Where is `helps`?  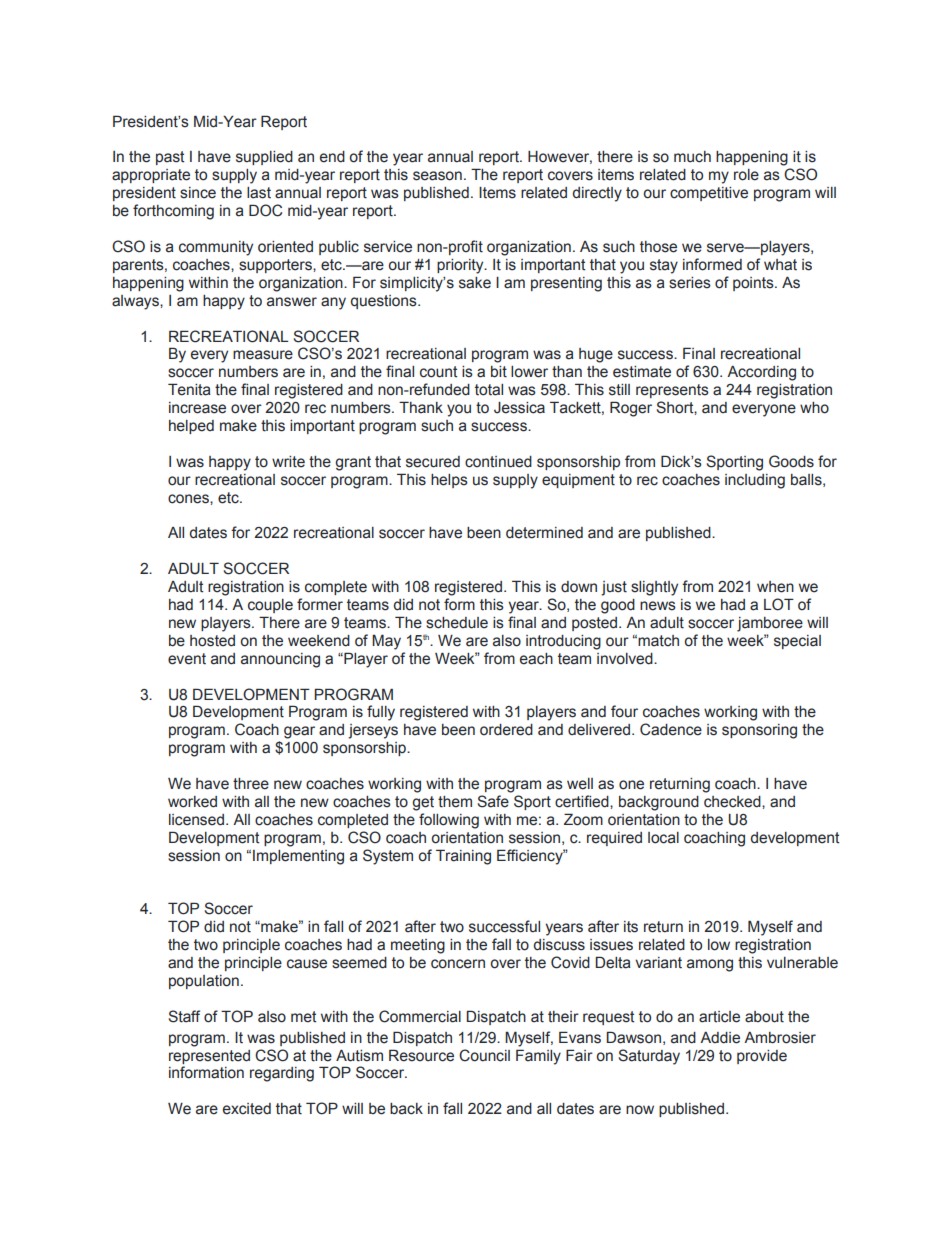 helps is located at coordinates (449, 481).
